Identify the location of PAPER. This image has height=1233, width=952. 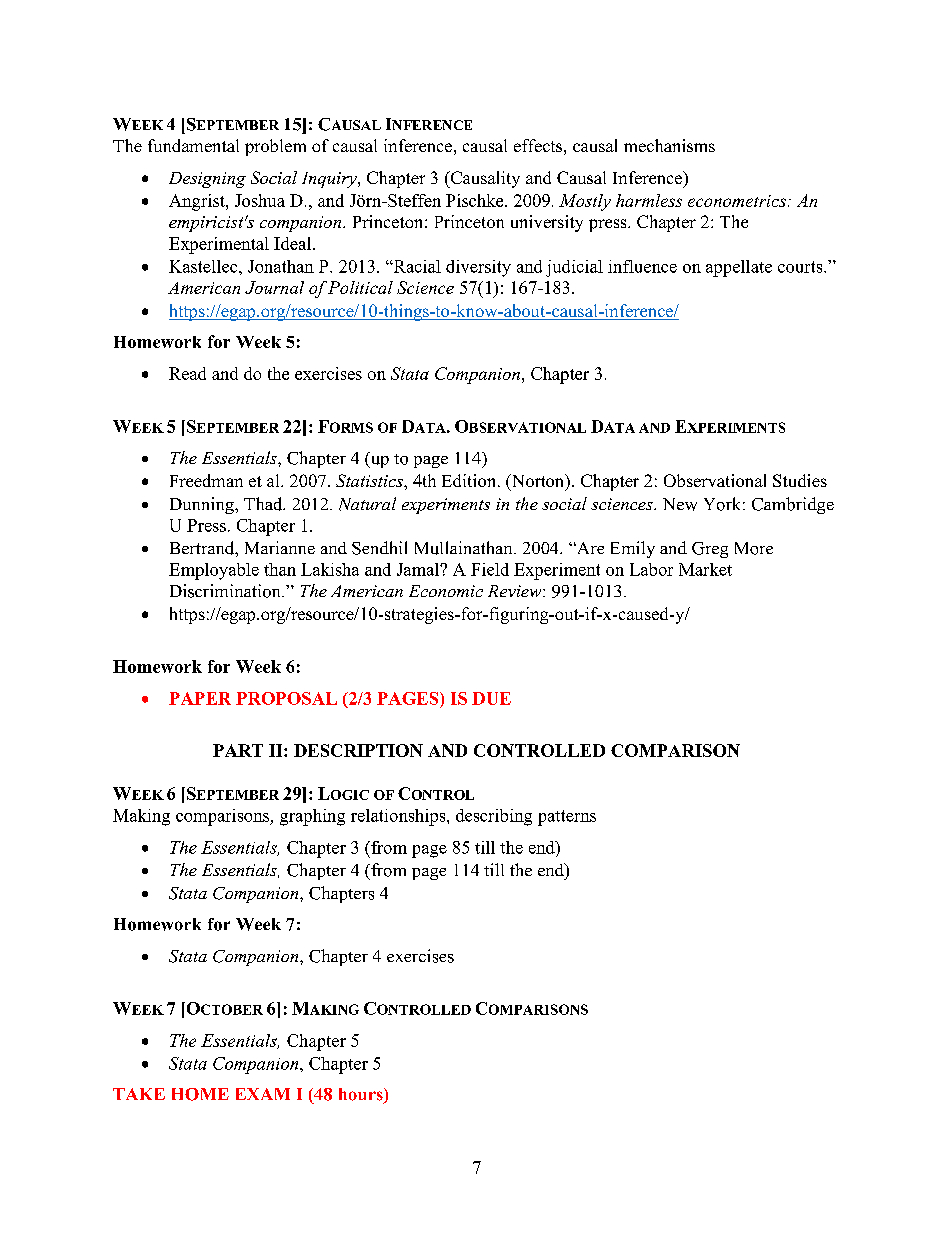
(200, 698).
